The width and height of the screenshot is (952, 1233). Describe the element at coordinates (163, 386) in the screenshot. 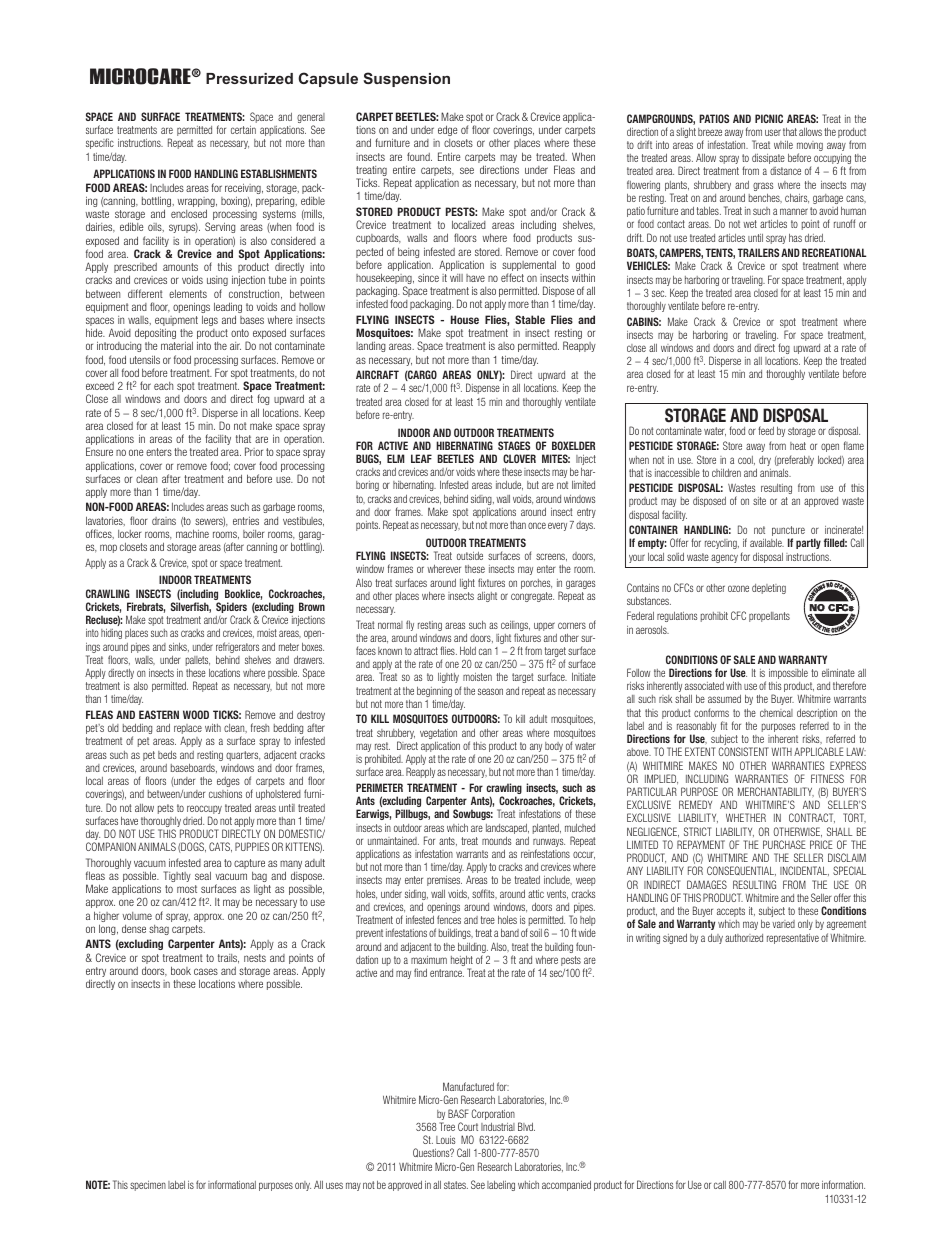

I see `each` at that location.
